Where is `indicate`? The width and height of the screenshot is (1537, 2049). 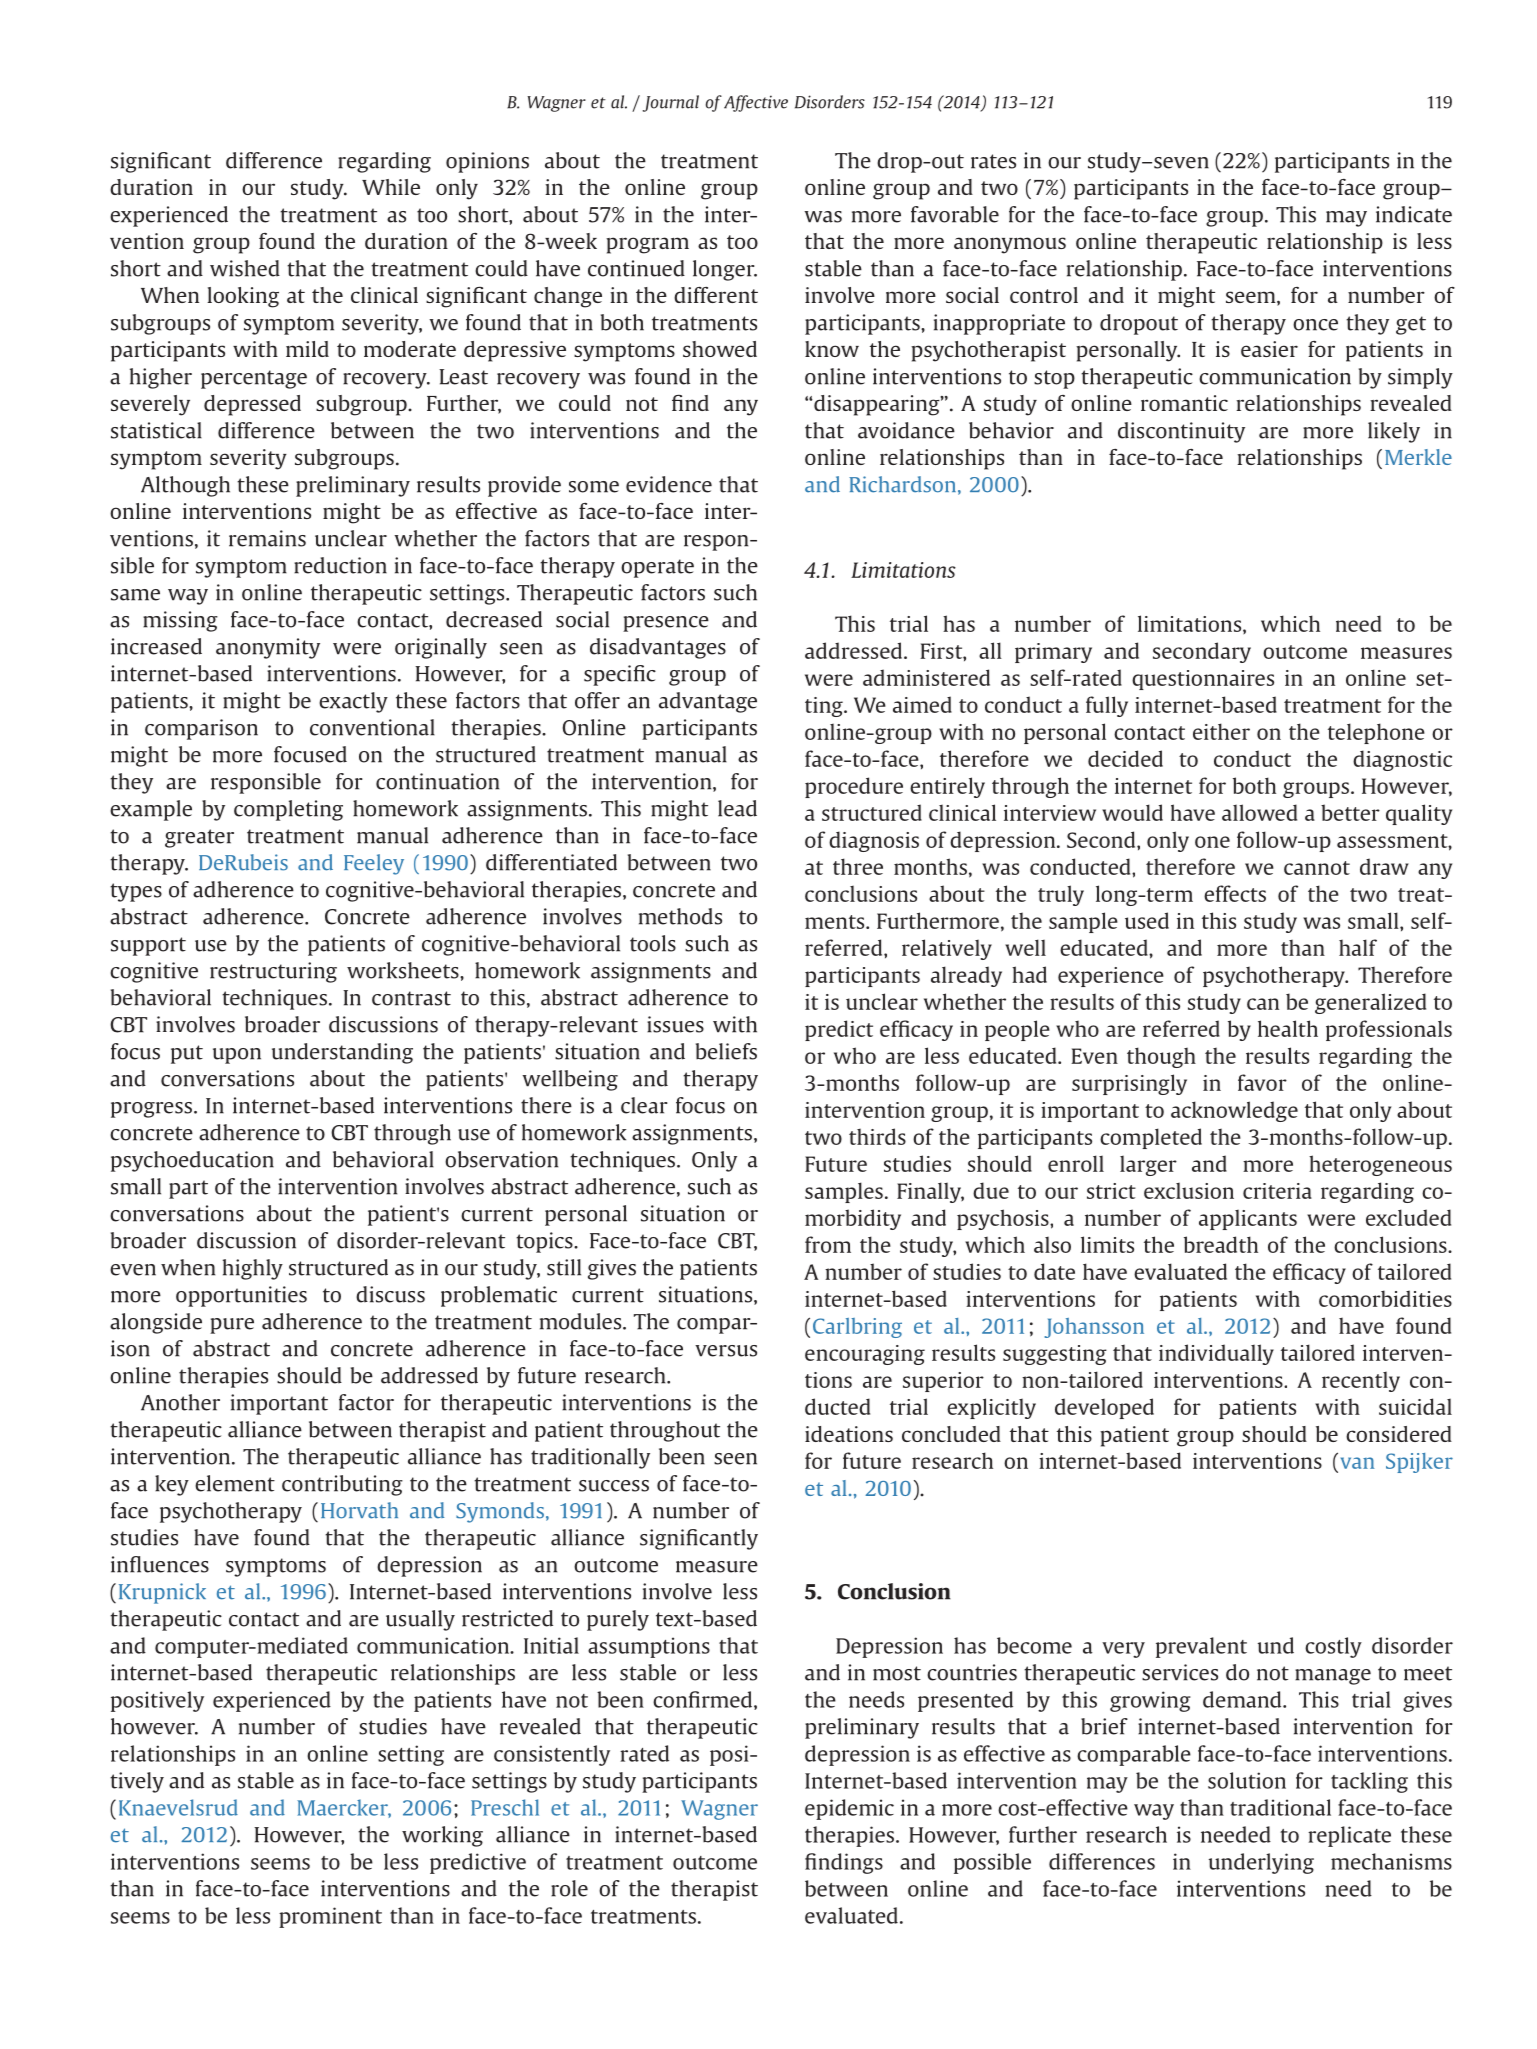
indicate is located at coordinates (1414, 214).
